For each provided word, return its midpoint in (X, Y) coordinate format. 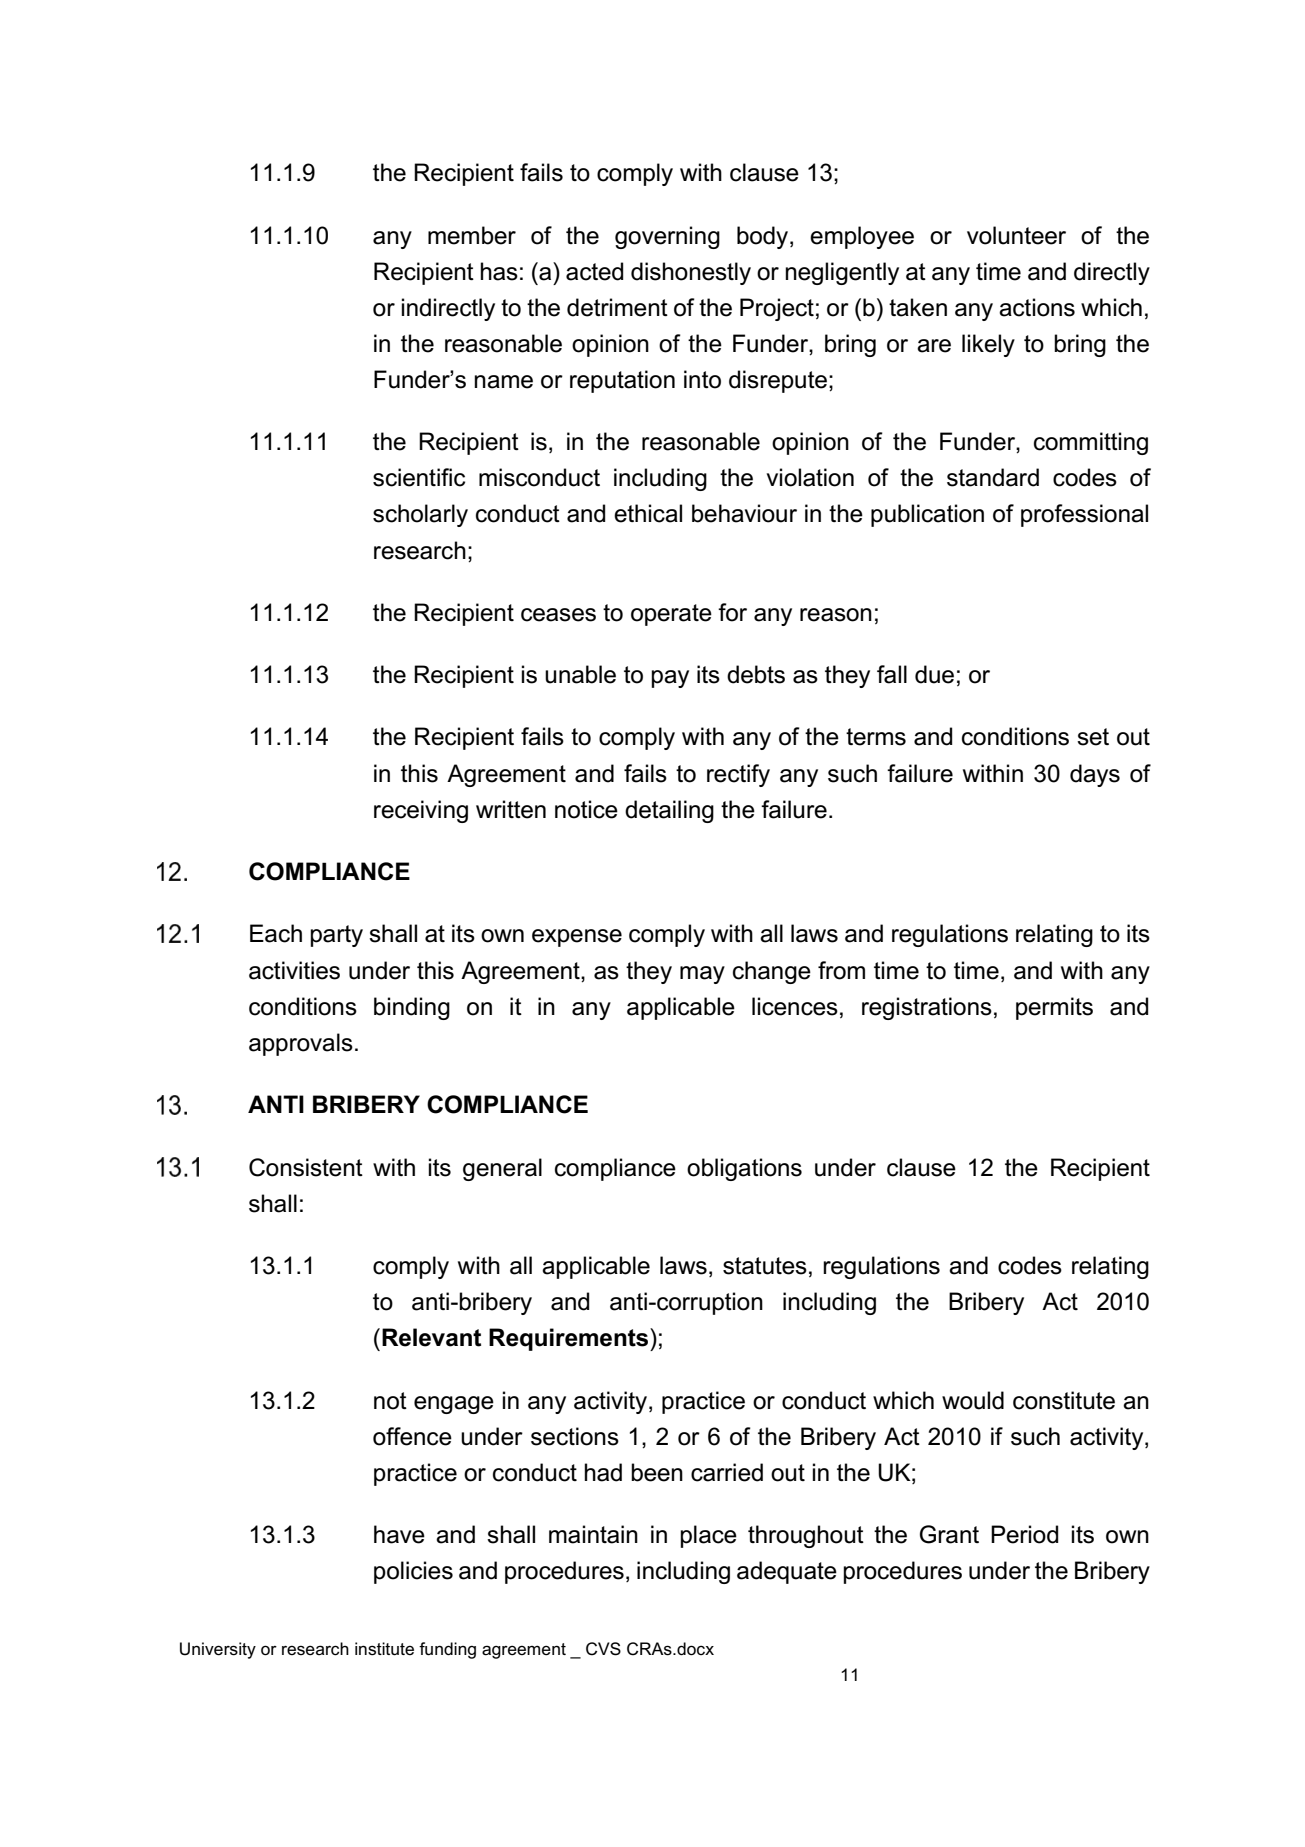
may (702, 975)
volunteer (1016, 235)
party (336, 936)
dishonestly (691, 273)
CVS (603, 1649)
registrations (927, 1008)
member (472, 235)
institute (384, 1649)
